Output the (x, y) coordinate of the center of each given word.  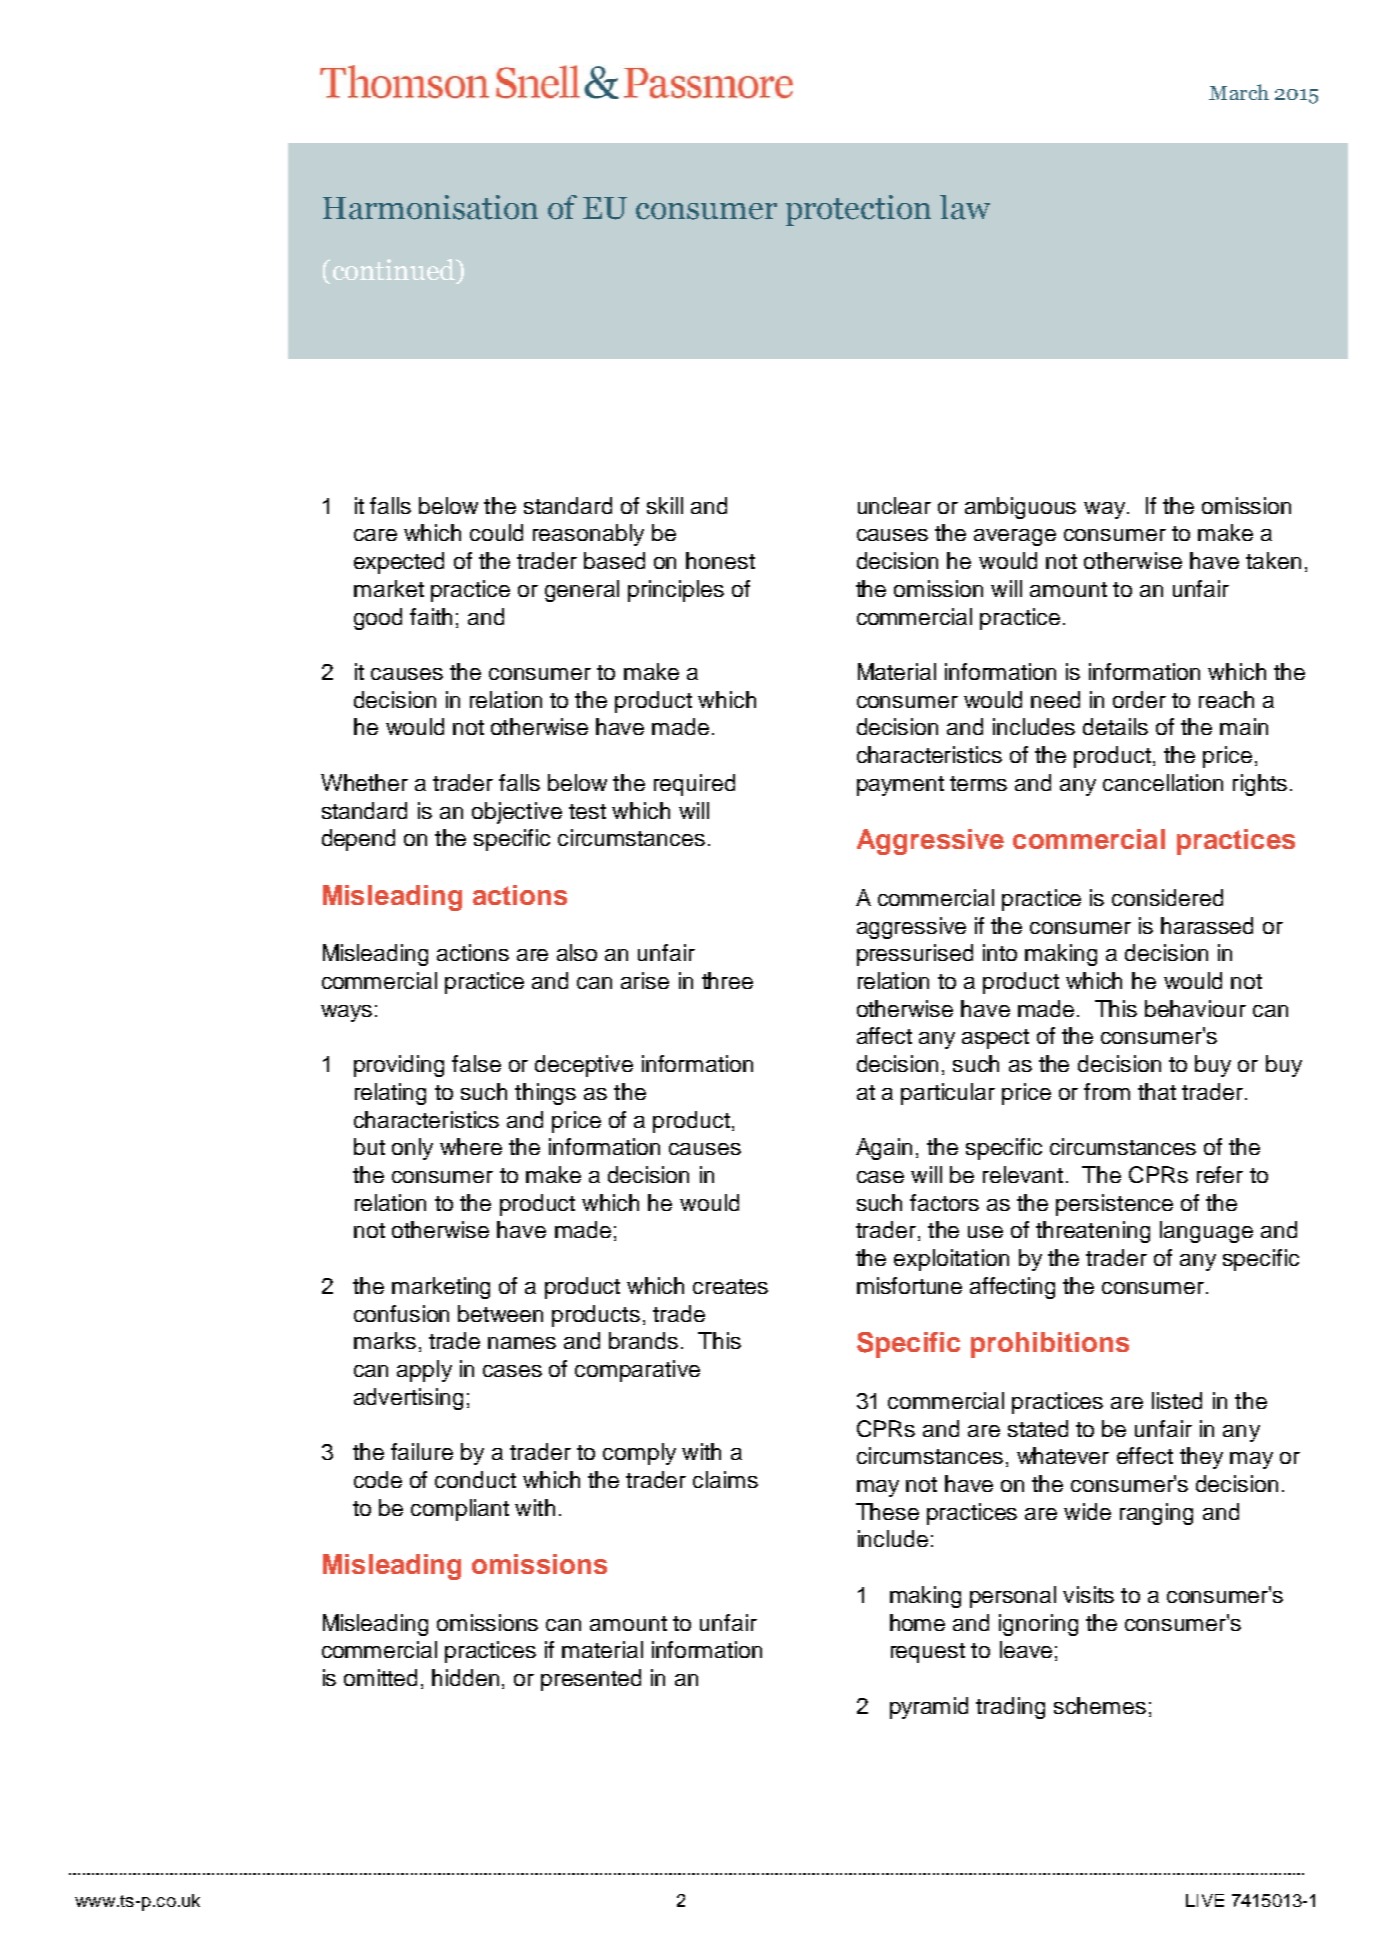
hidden (465, 1677)
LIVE (1205, 1900)
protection (858, 210)
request (928, 1653)
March (1239, 92)
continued (395, 269)
